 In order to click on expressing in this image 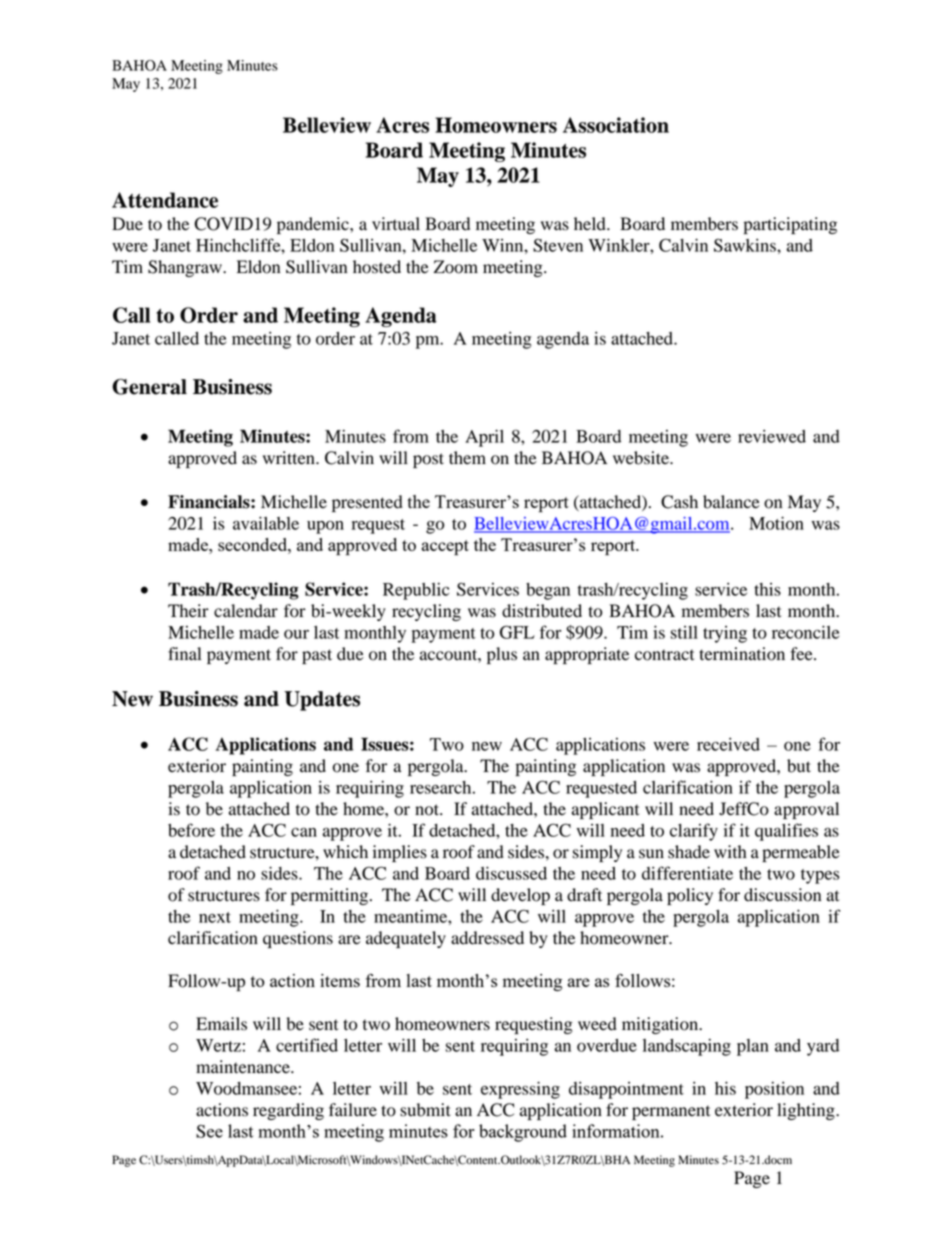, I will do `click(520, 1090)`.
